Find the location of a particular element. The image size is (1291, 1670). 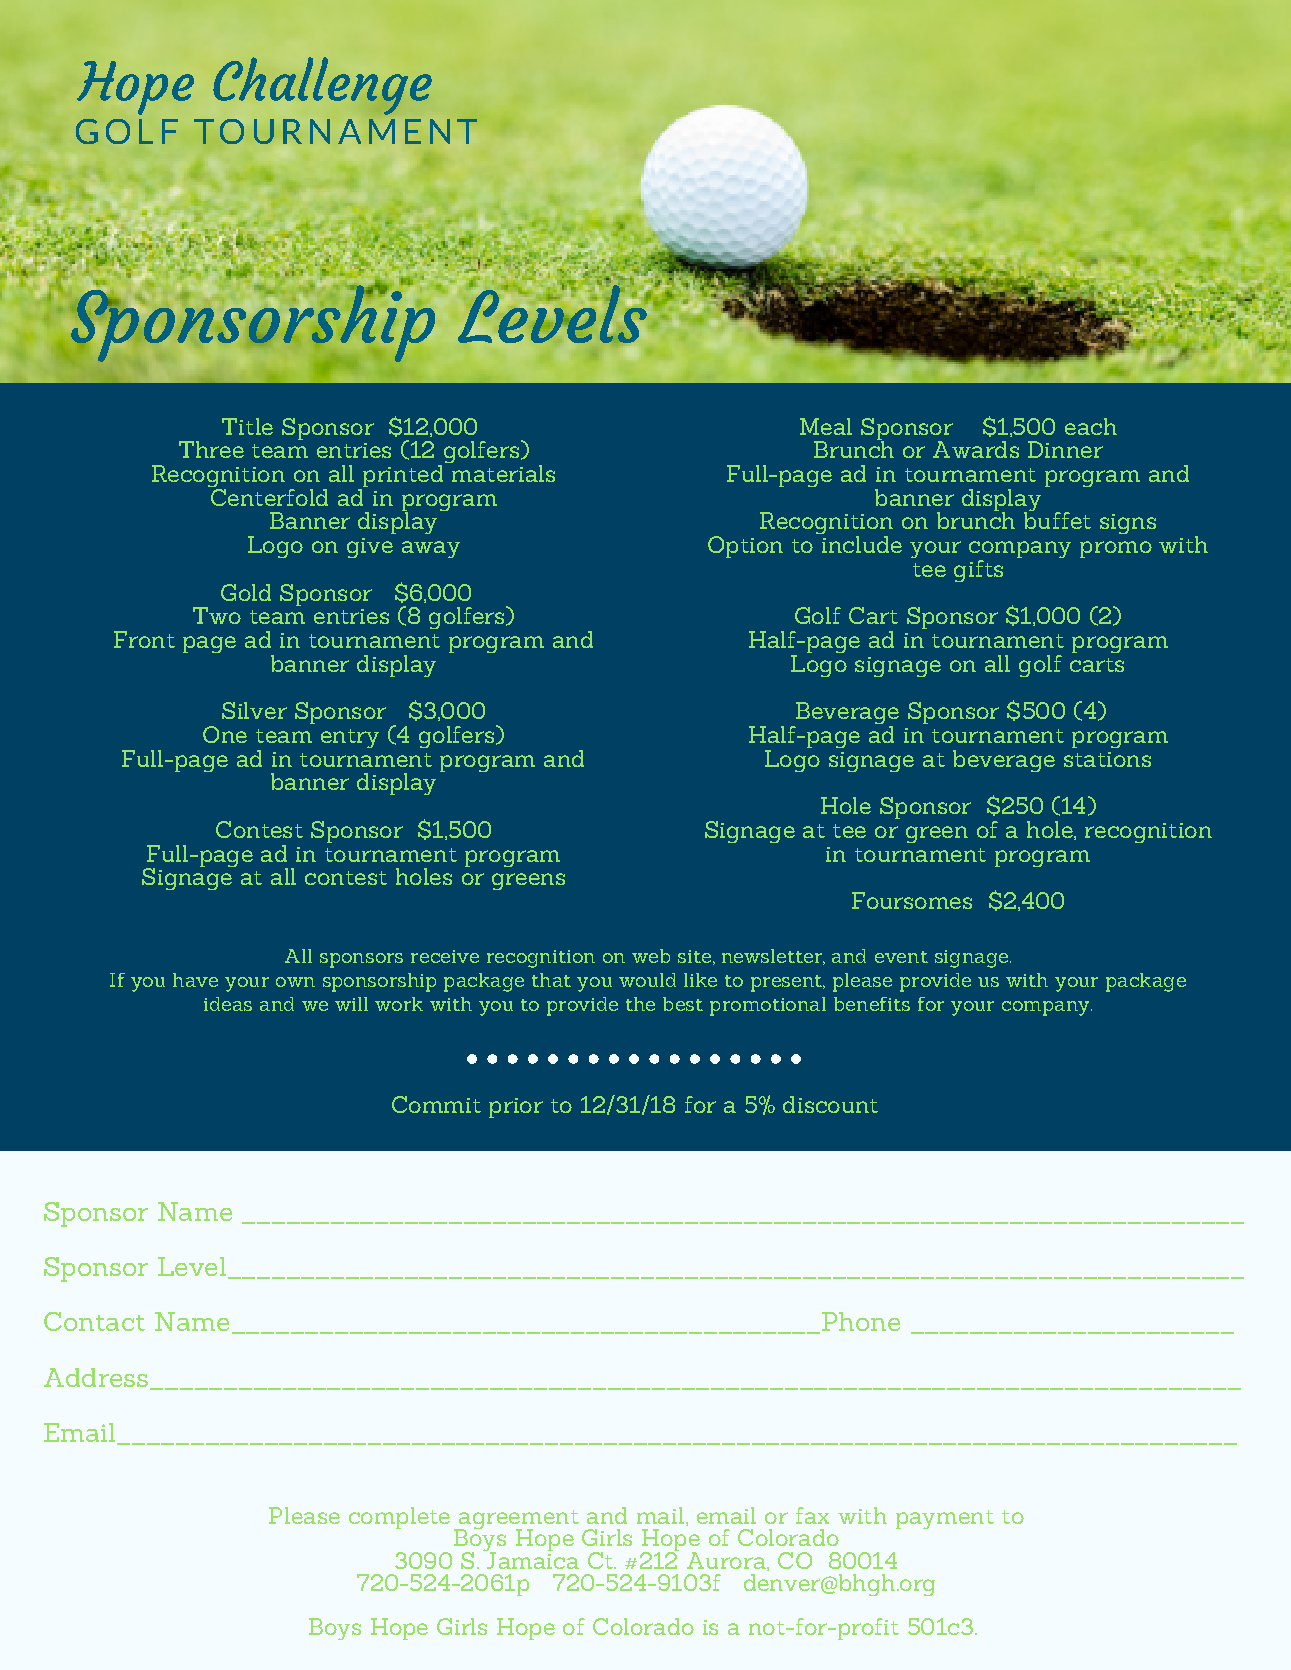

Option is located at coordinates (745, 547).
